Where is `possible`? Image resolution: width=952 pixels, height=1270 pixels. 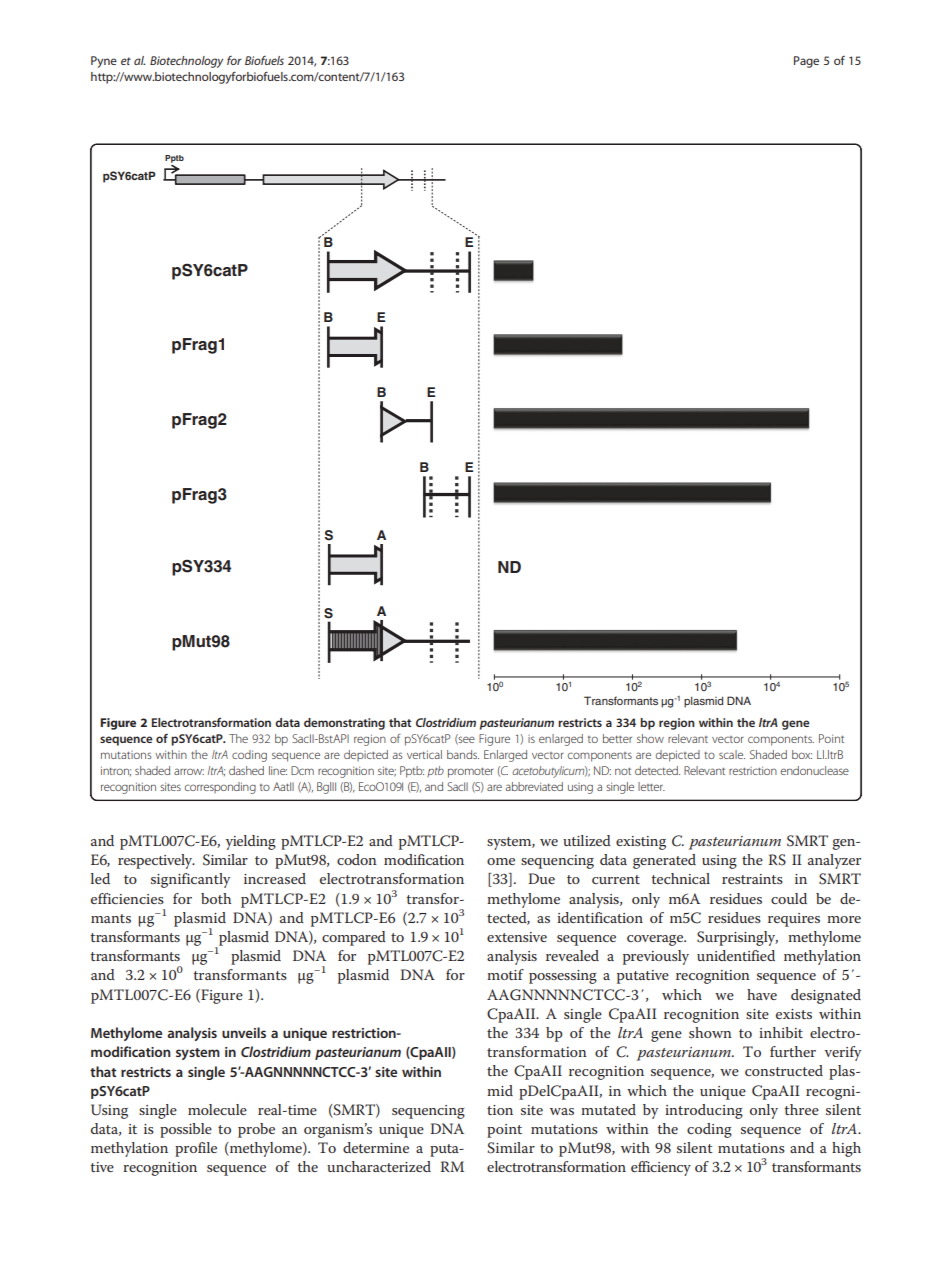 possible is located at coordinates (186, 1130).
